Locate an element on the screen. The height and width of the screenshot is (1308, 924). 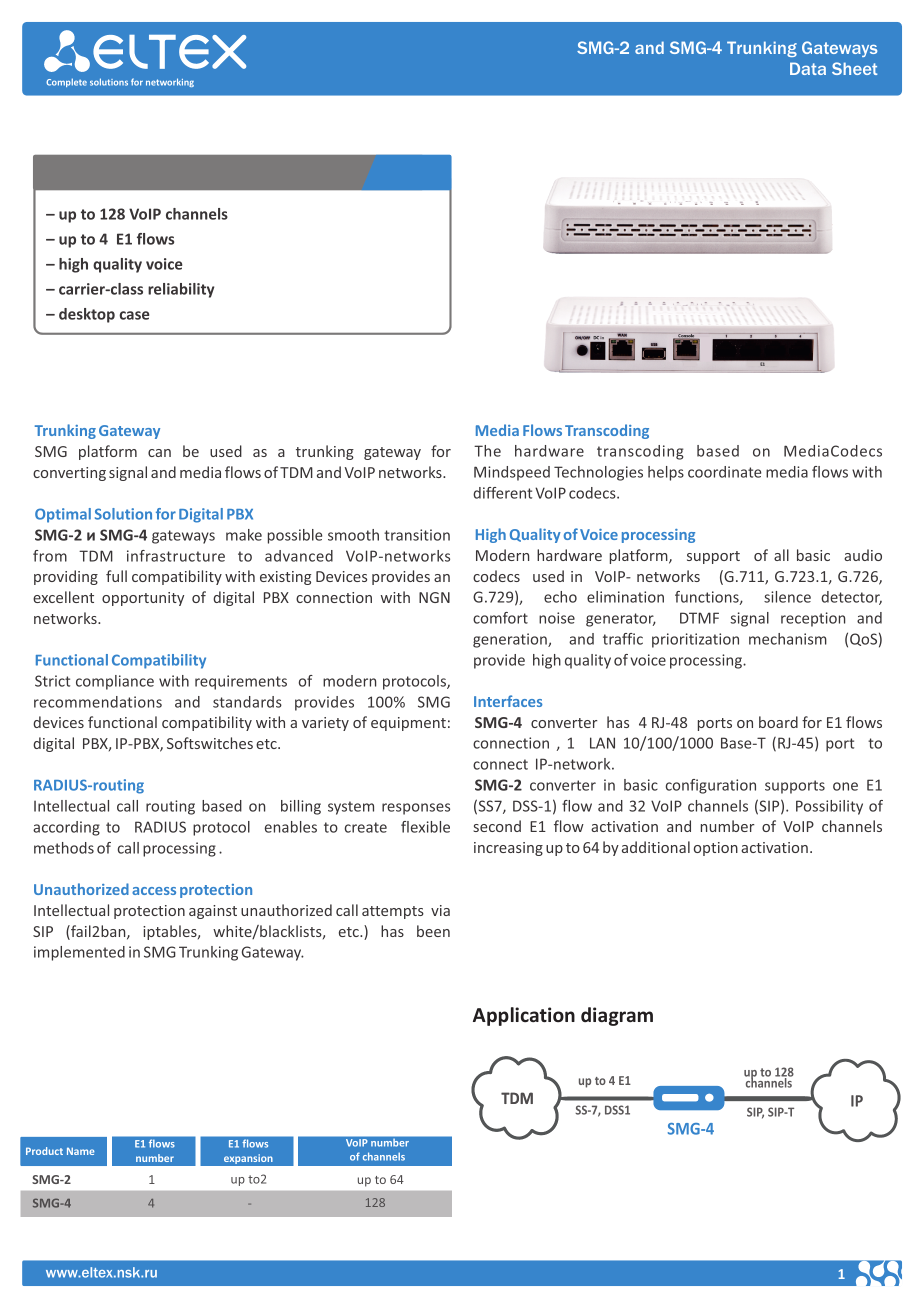
coordinate is located at coordinates (724, 472).
